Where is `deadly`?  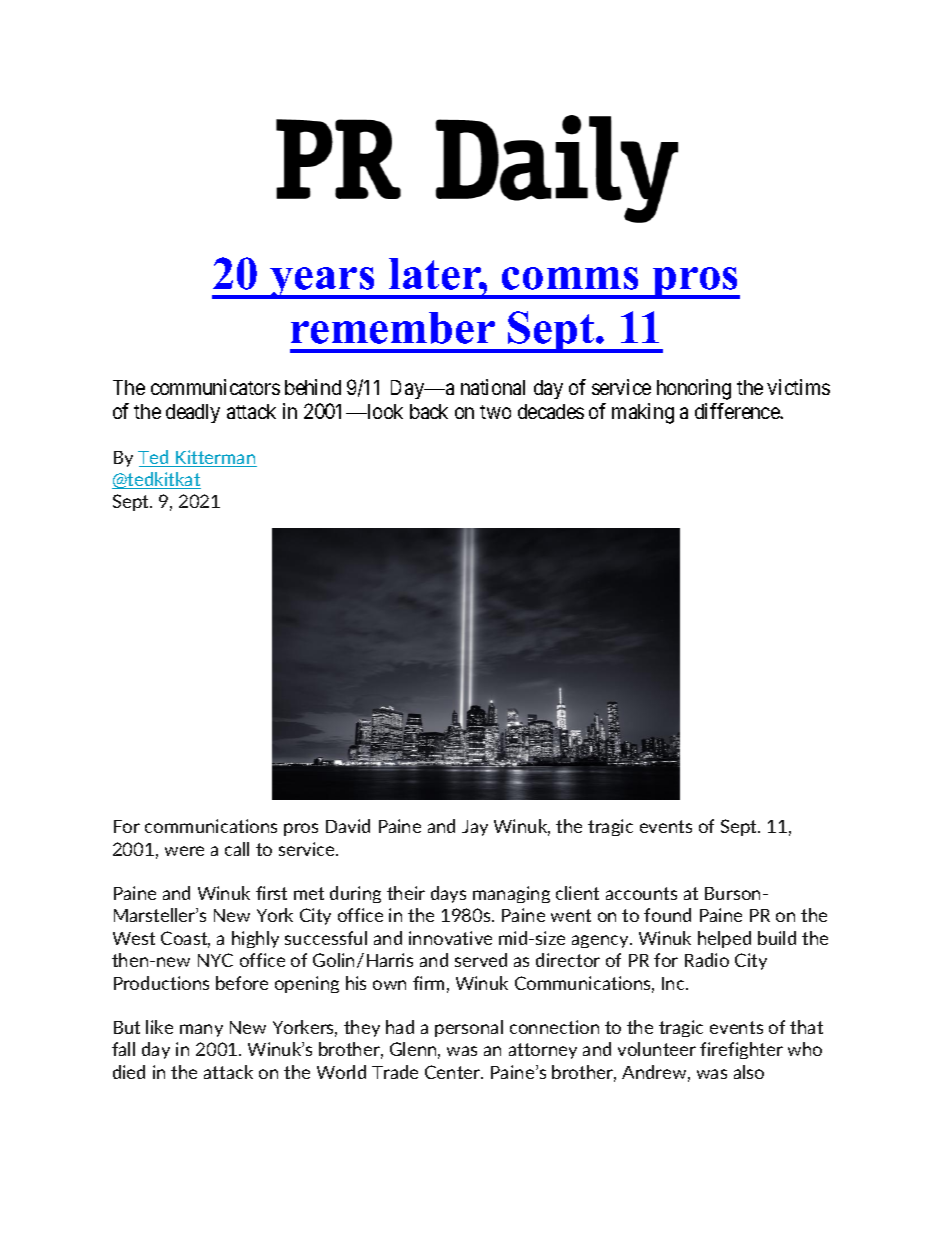 deadly is located at coordinates (193, 413).
